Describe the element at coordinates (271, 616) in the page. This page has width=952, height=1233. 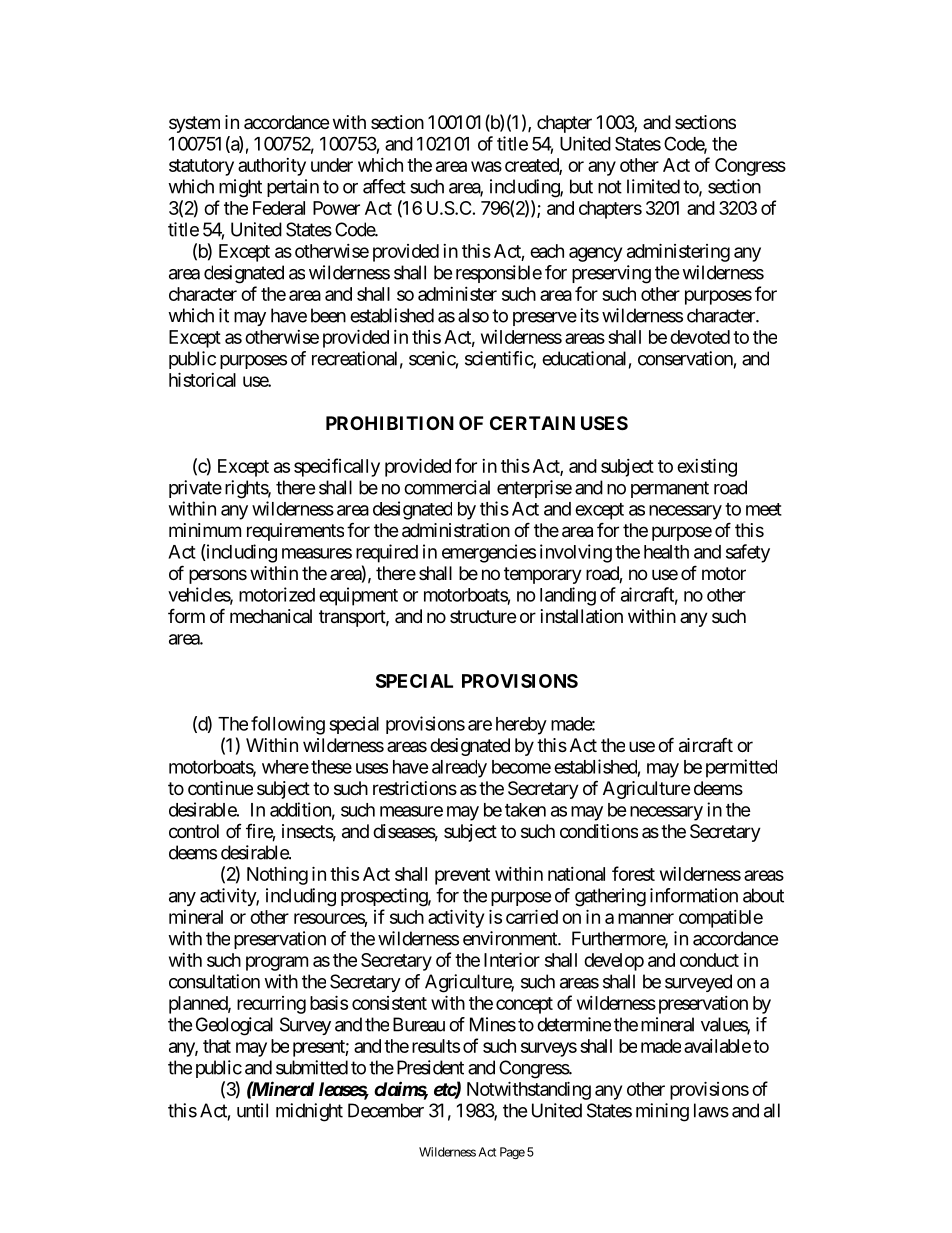
I see `mechanical` at that location.
